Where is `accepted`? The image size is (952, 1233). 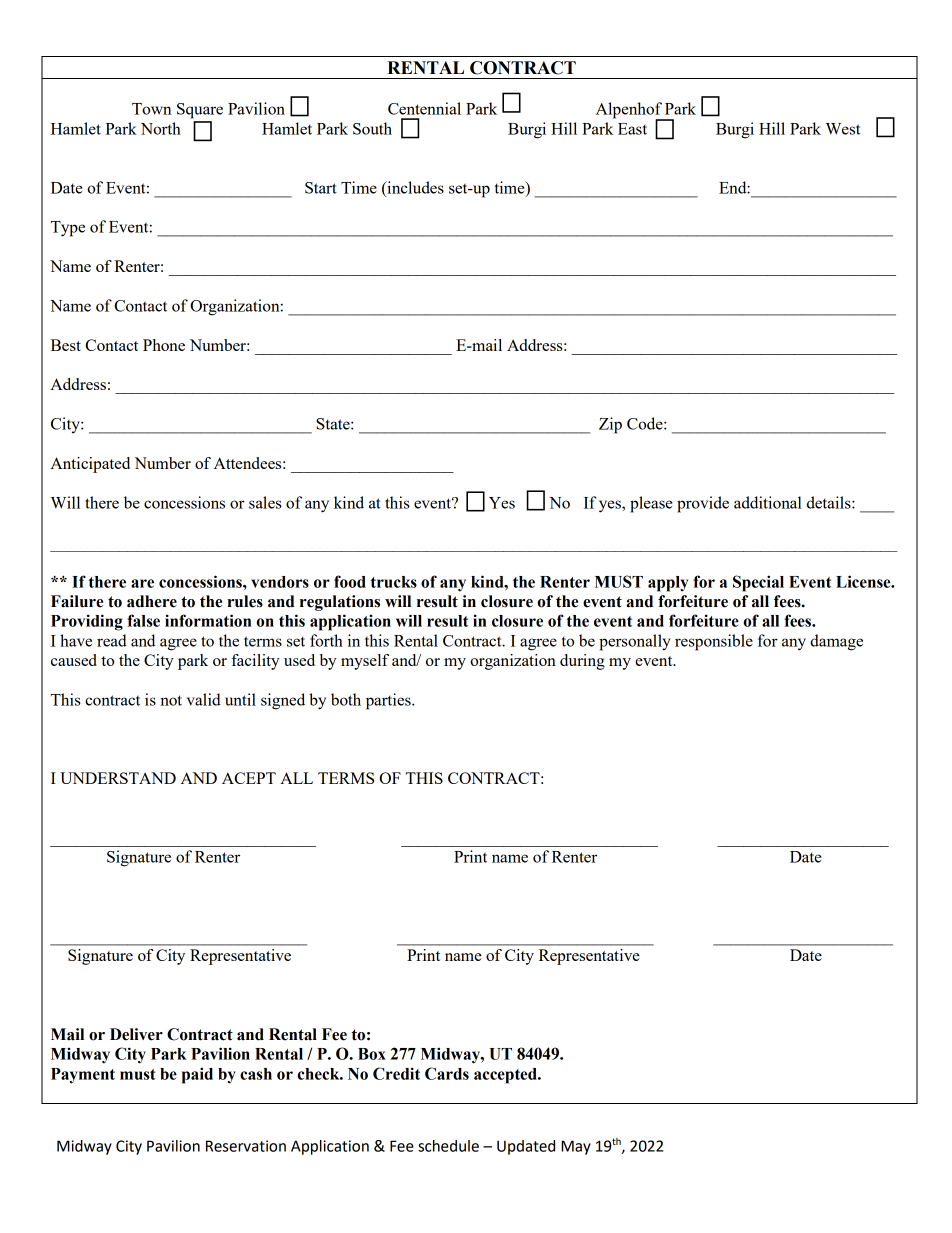 accepted is located at coordinates (506, 1076).
